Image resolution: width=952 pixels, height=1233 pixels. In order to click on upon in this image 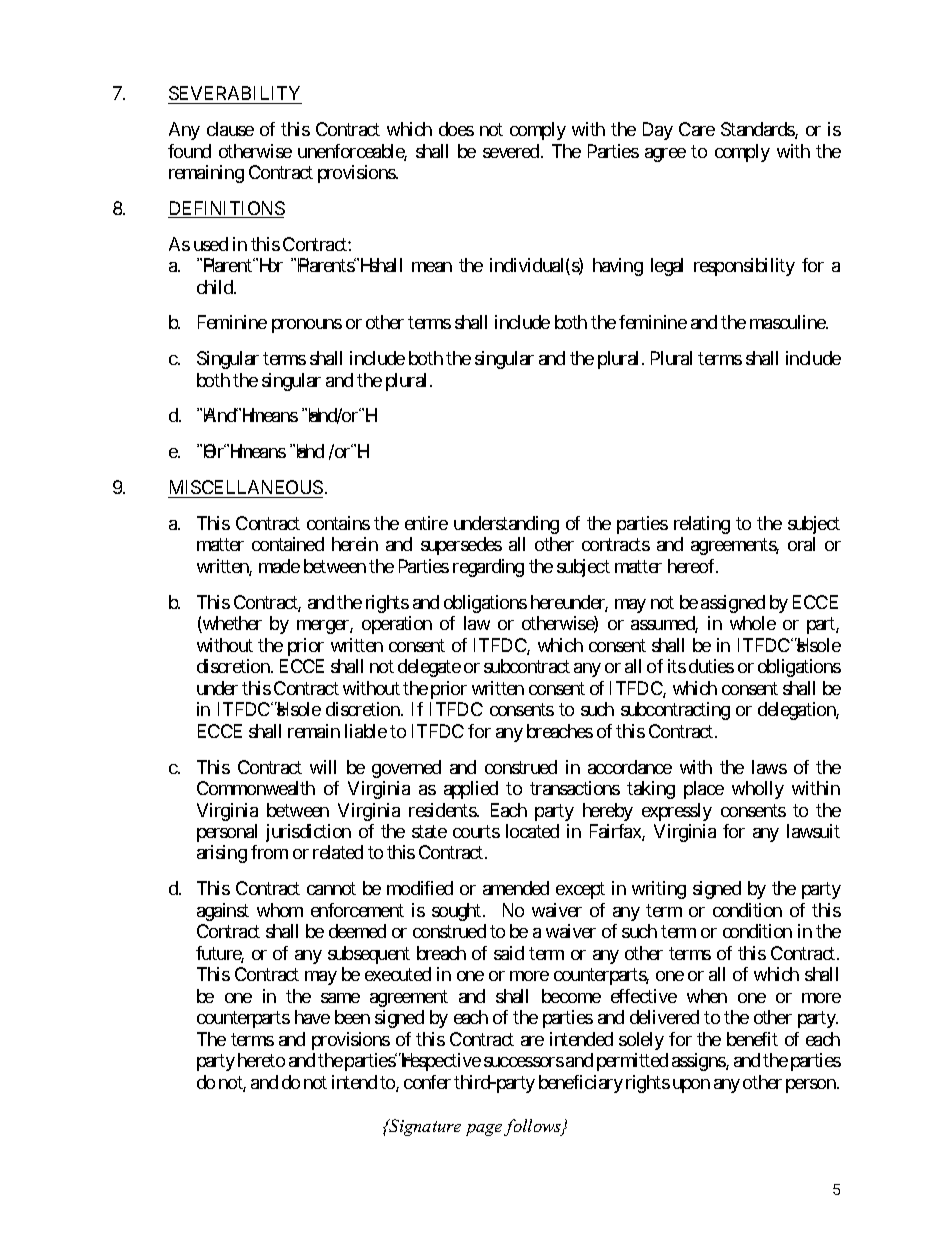, I will do `click(691, 1086)`.
